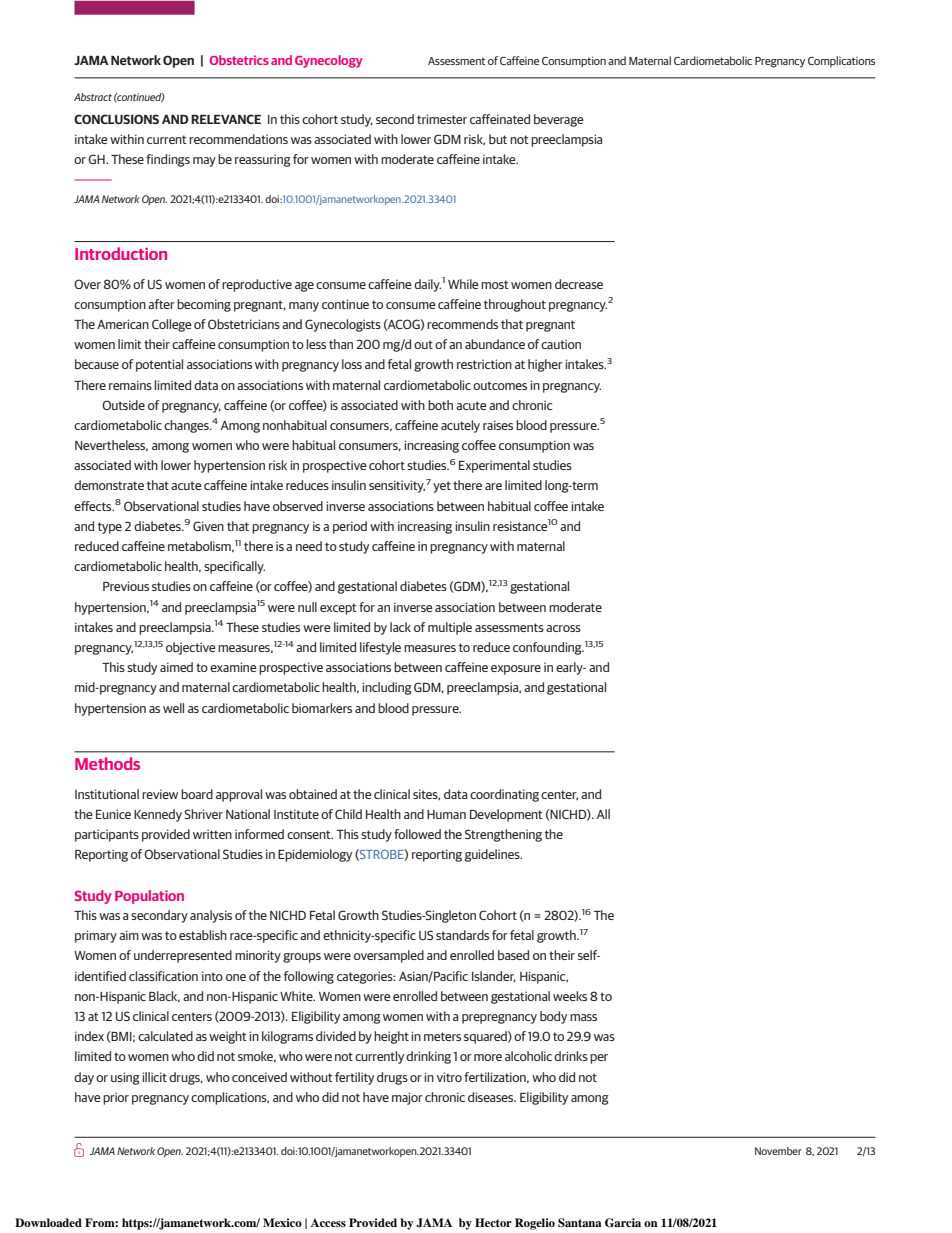  I want to click on Hector, so click(493, 1222).
